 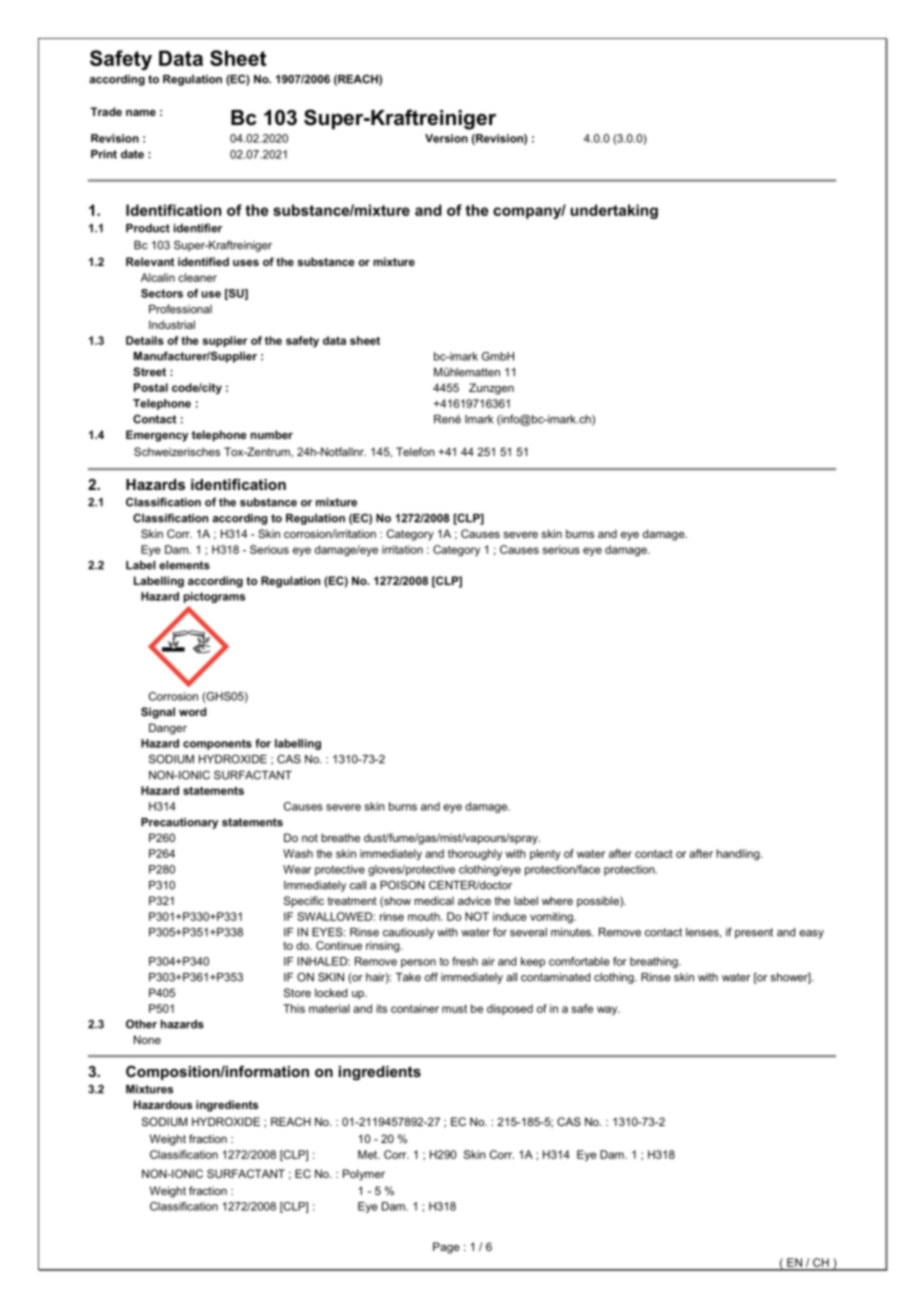 What do you see at coordinates (739, 855) in the screenshot?
I see `handling` at bounding box center [739, 855].
